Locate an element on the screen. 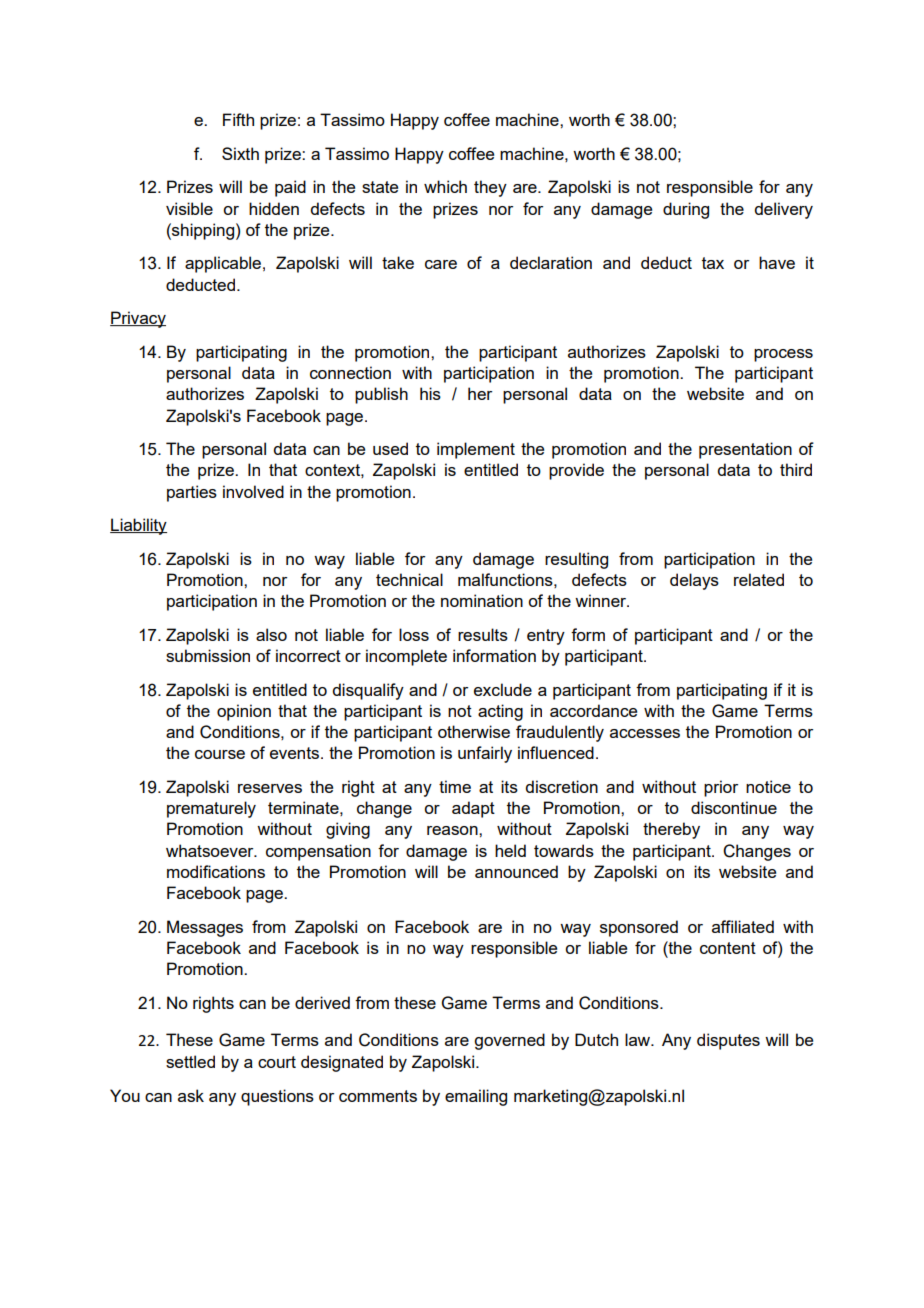 The image size is (924, 1308). submission is located at coordinates (208, 655).
